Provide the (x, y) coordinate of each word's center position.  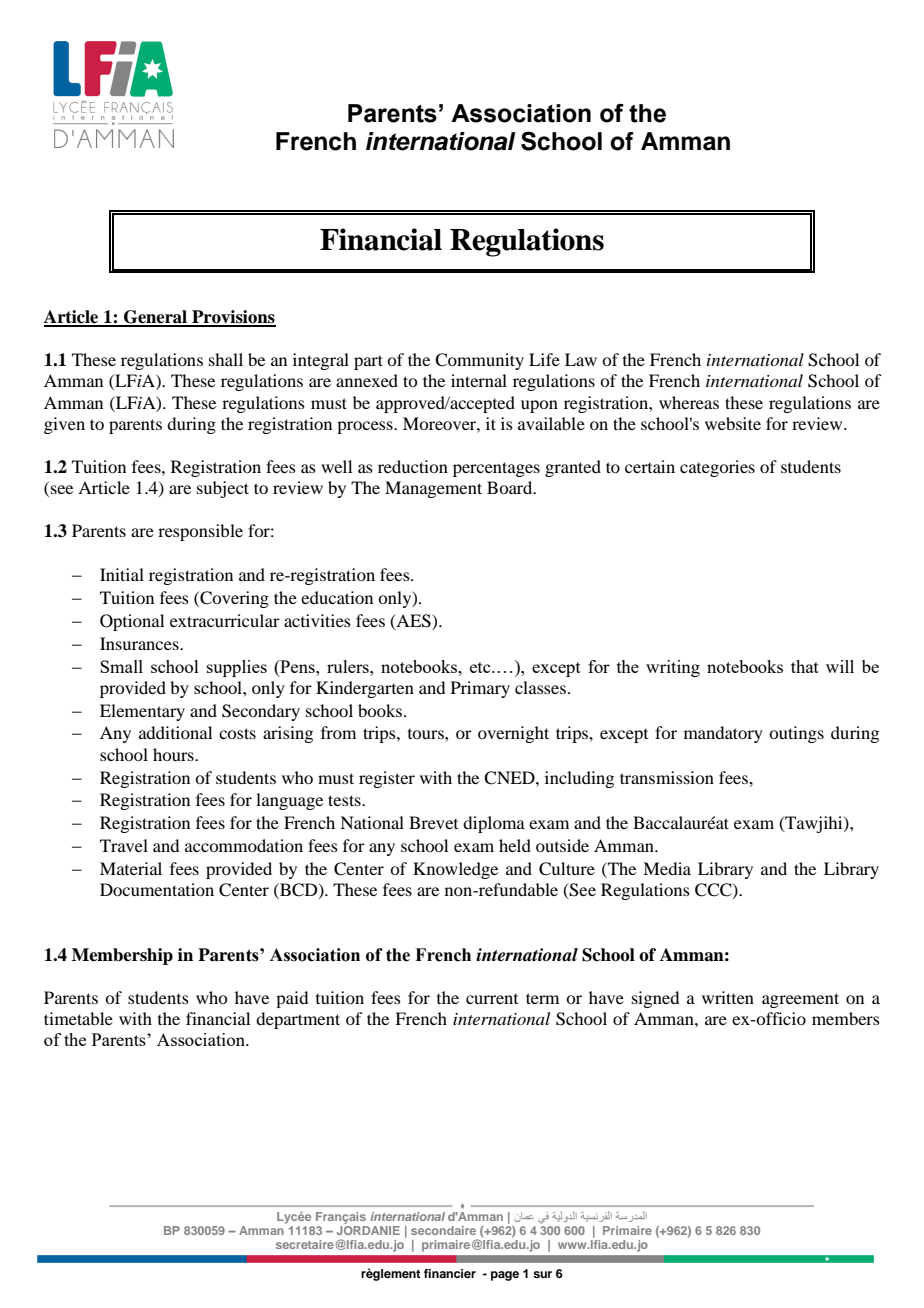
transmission (667, 777)
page (505, 1276)
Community (479, 361)
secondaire (443, 1230)
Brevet (433, 822)
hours (174, 754)
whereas (689, 402)
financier (450, 1273)
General (156, 318)
